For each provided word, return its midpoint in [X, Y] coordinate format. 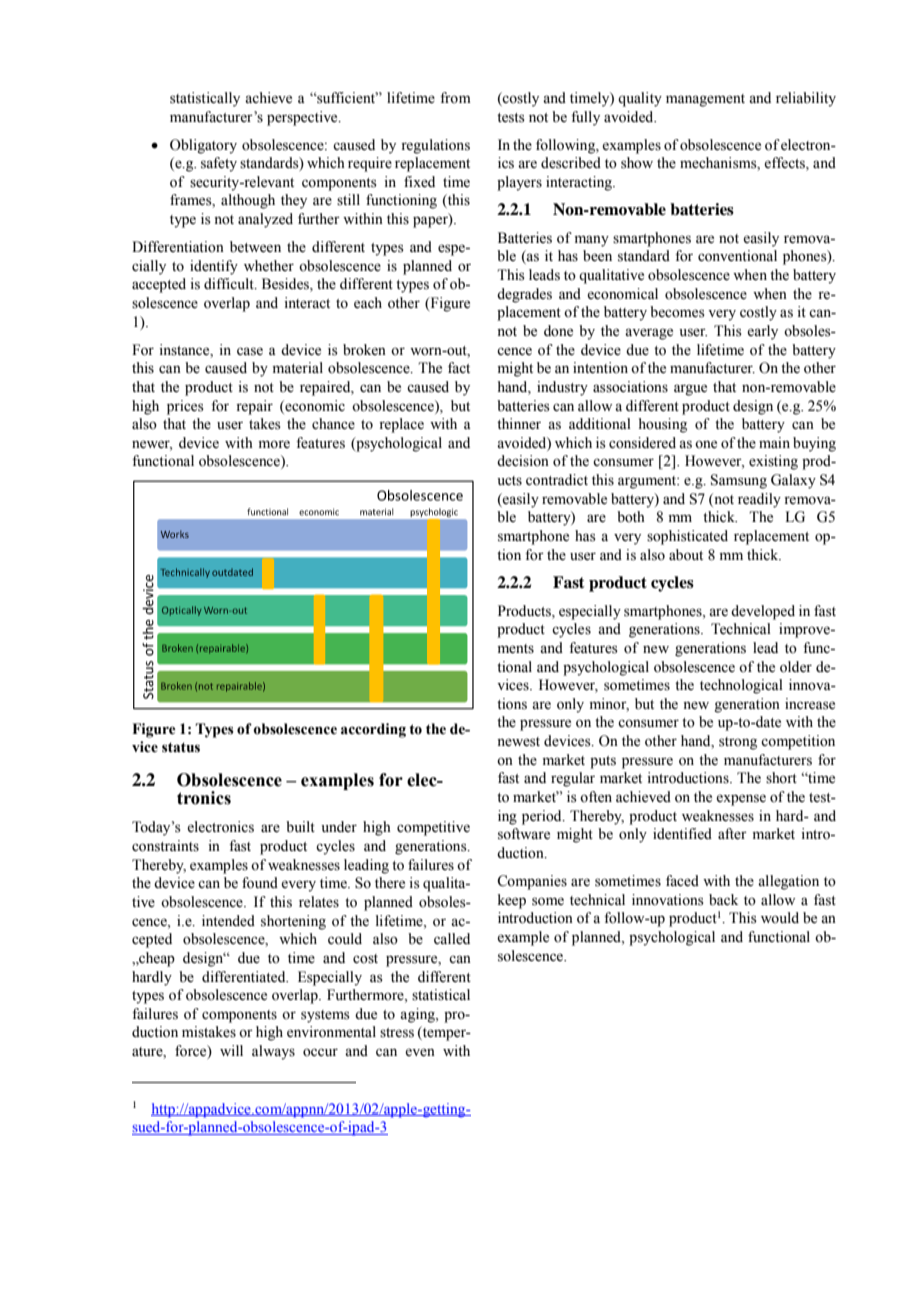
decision [523, 461]
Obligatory [203, 146]
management [705, 100]
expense [741, 800]
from [455, 98]
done [558, 331]
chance [333, 424]
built [300, 826]
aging [418, 1015]
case [250, 351]
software [524, 834]
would [780, 918]
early [762, 332]
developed [763, 612]
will [231, 1050]
